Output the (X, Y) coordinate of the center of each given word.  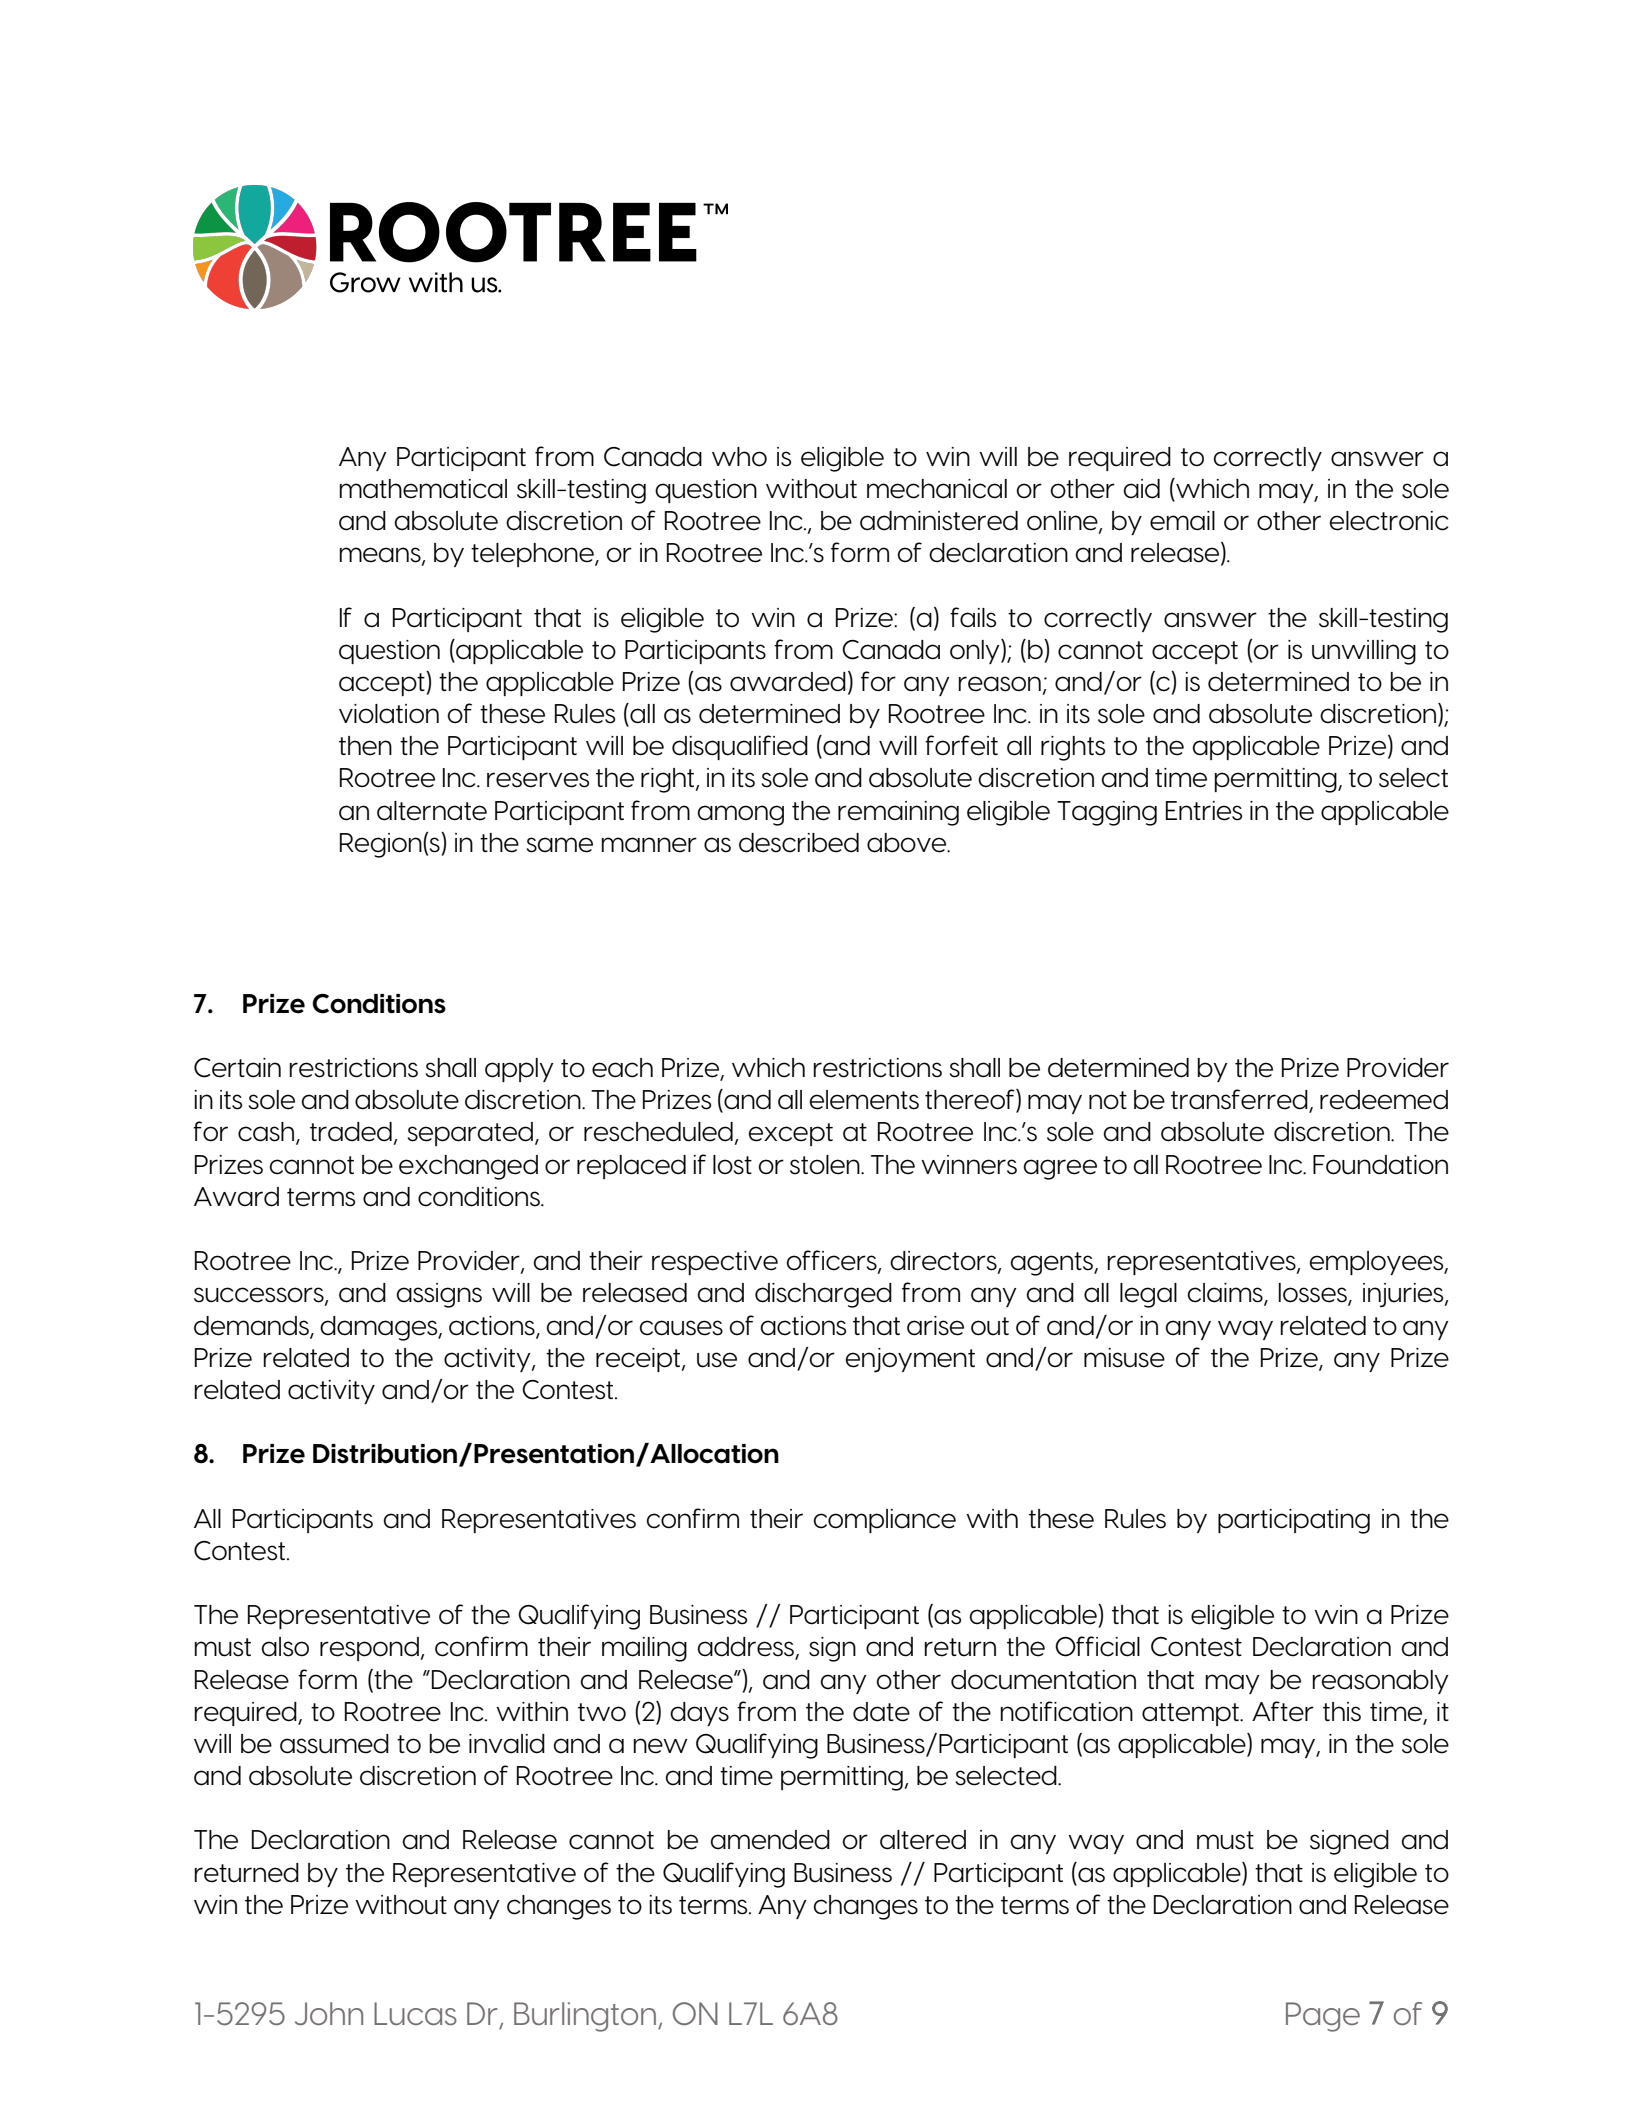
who (739, 457)
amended (770, 1840)
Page (1323, 2017)
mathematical (423, 489)
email (1182, 521)
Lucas (415, 2013)
